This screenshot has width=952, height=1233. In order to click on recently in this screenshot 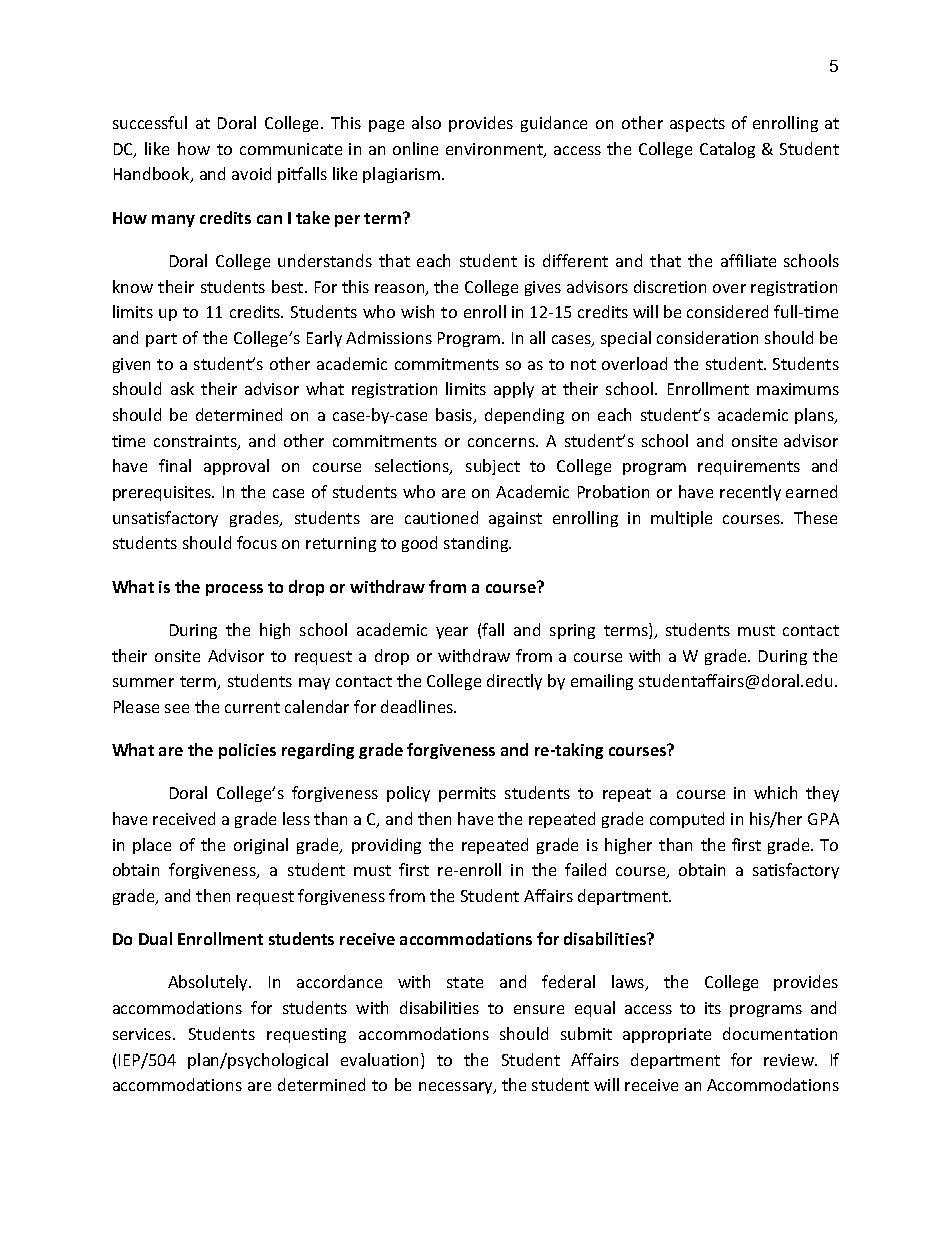, I will do `click(750, 493)`.
